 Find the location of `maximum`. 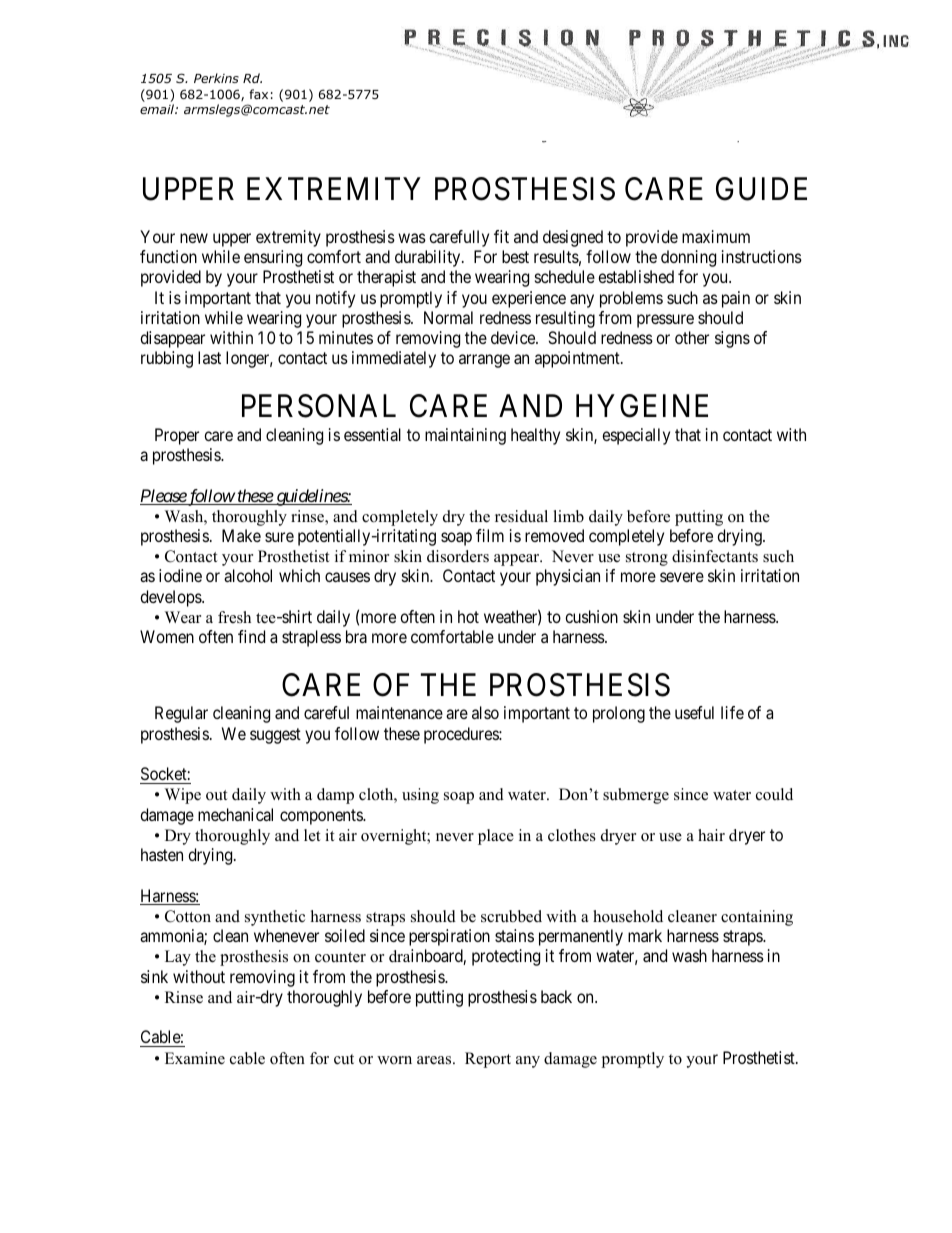

maximum is located at coordinates (716, 236).
